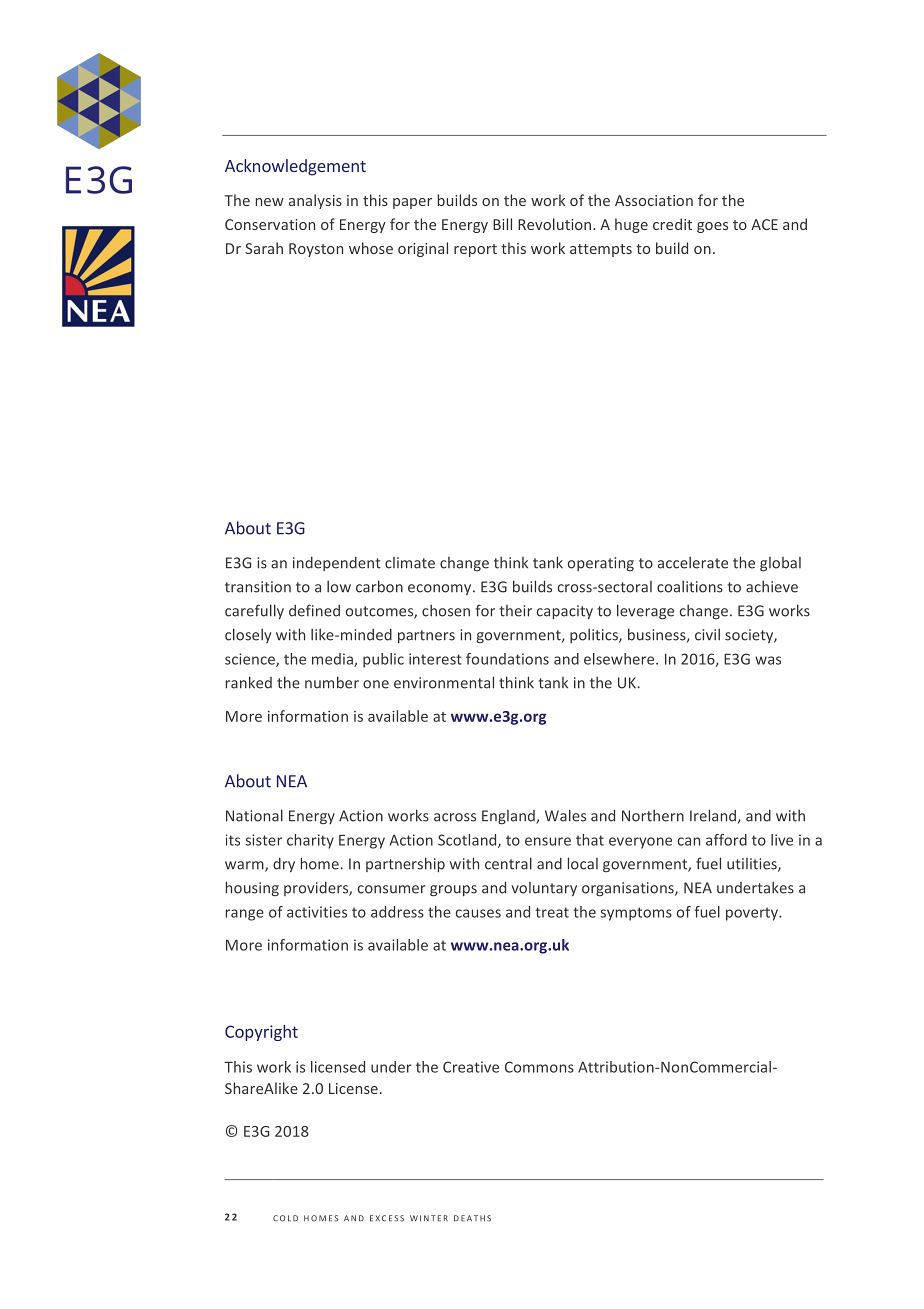 This page has width=924, height=1309. What do you see at coordinates (693, 563) in the page?
I see `accelerate` at bounding box center [693, 563].
